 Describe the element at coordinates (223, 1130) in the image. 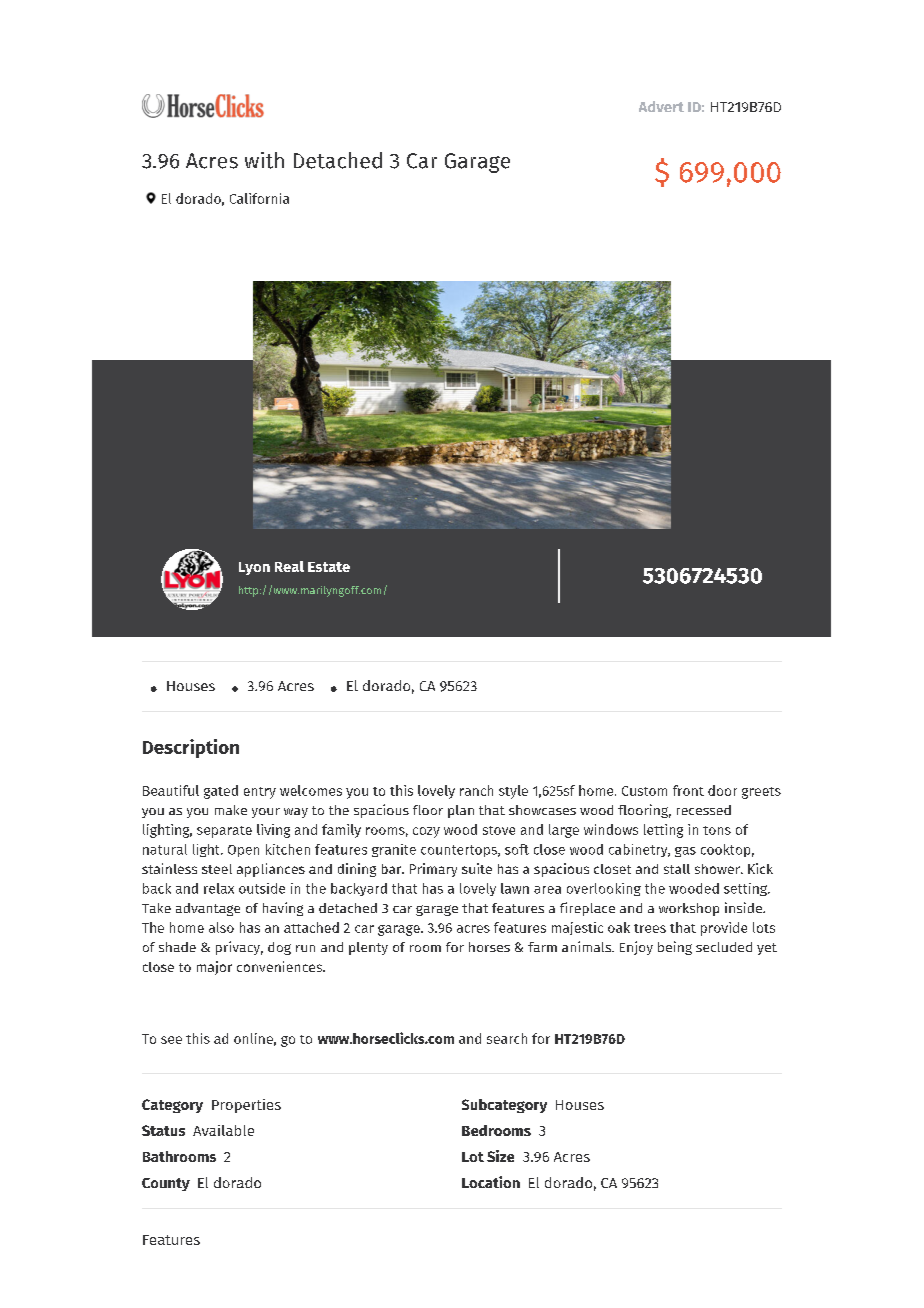

I see `Available` at that location.
